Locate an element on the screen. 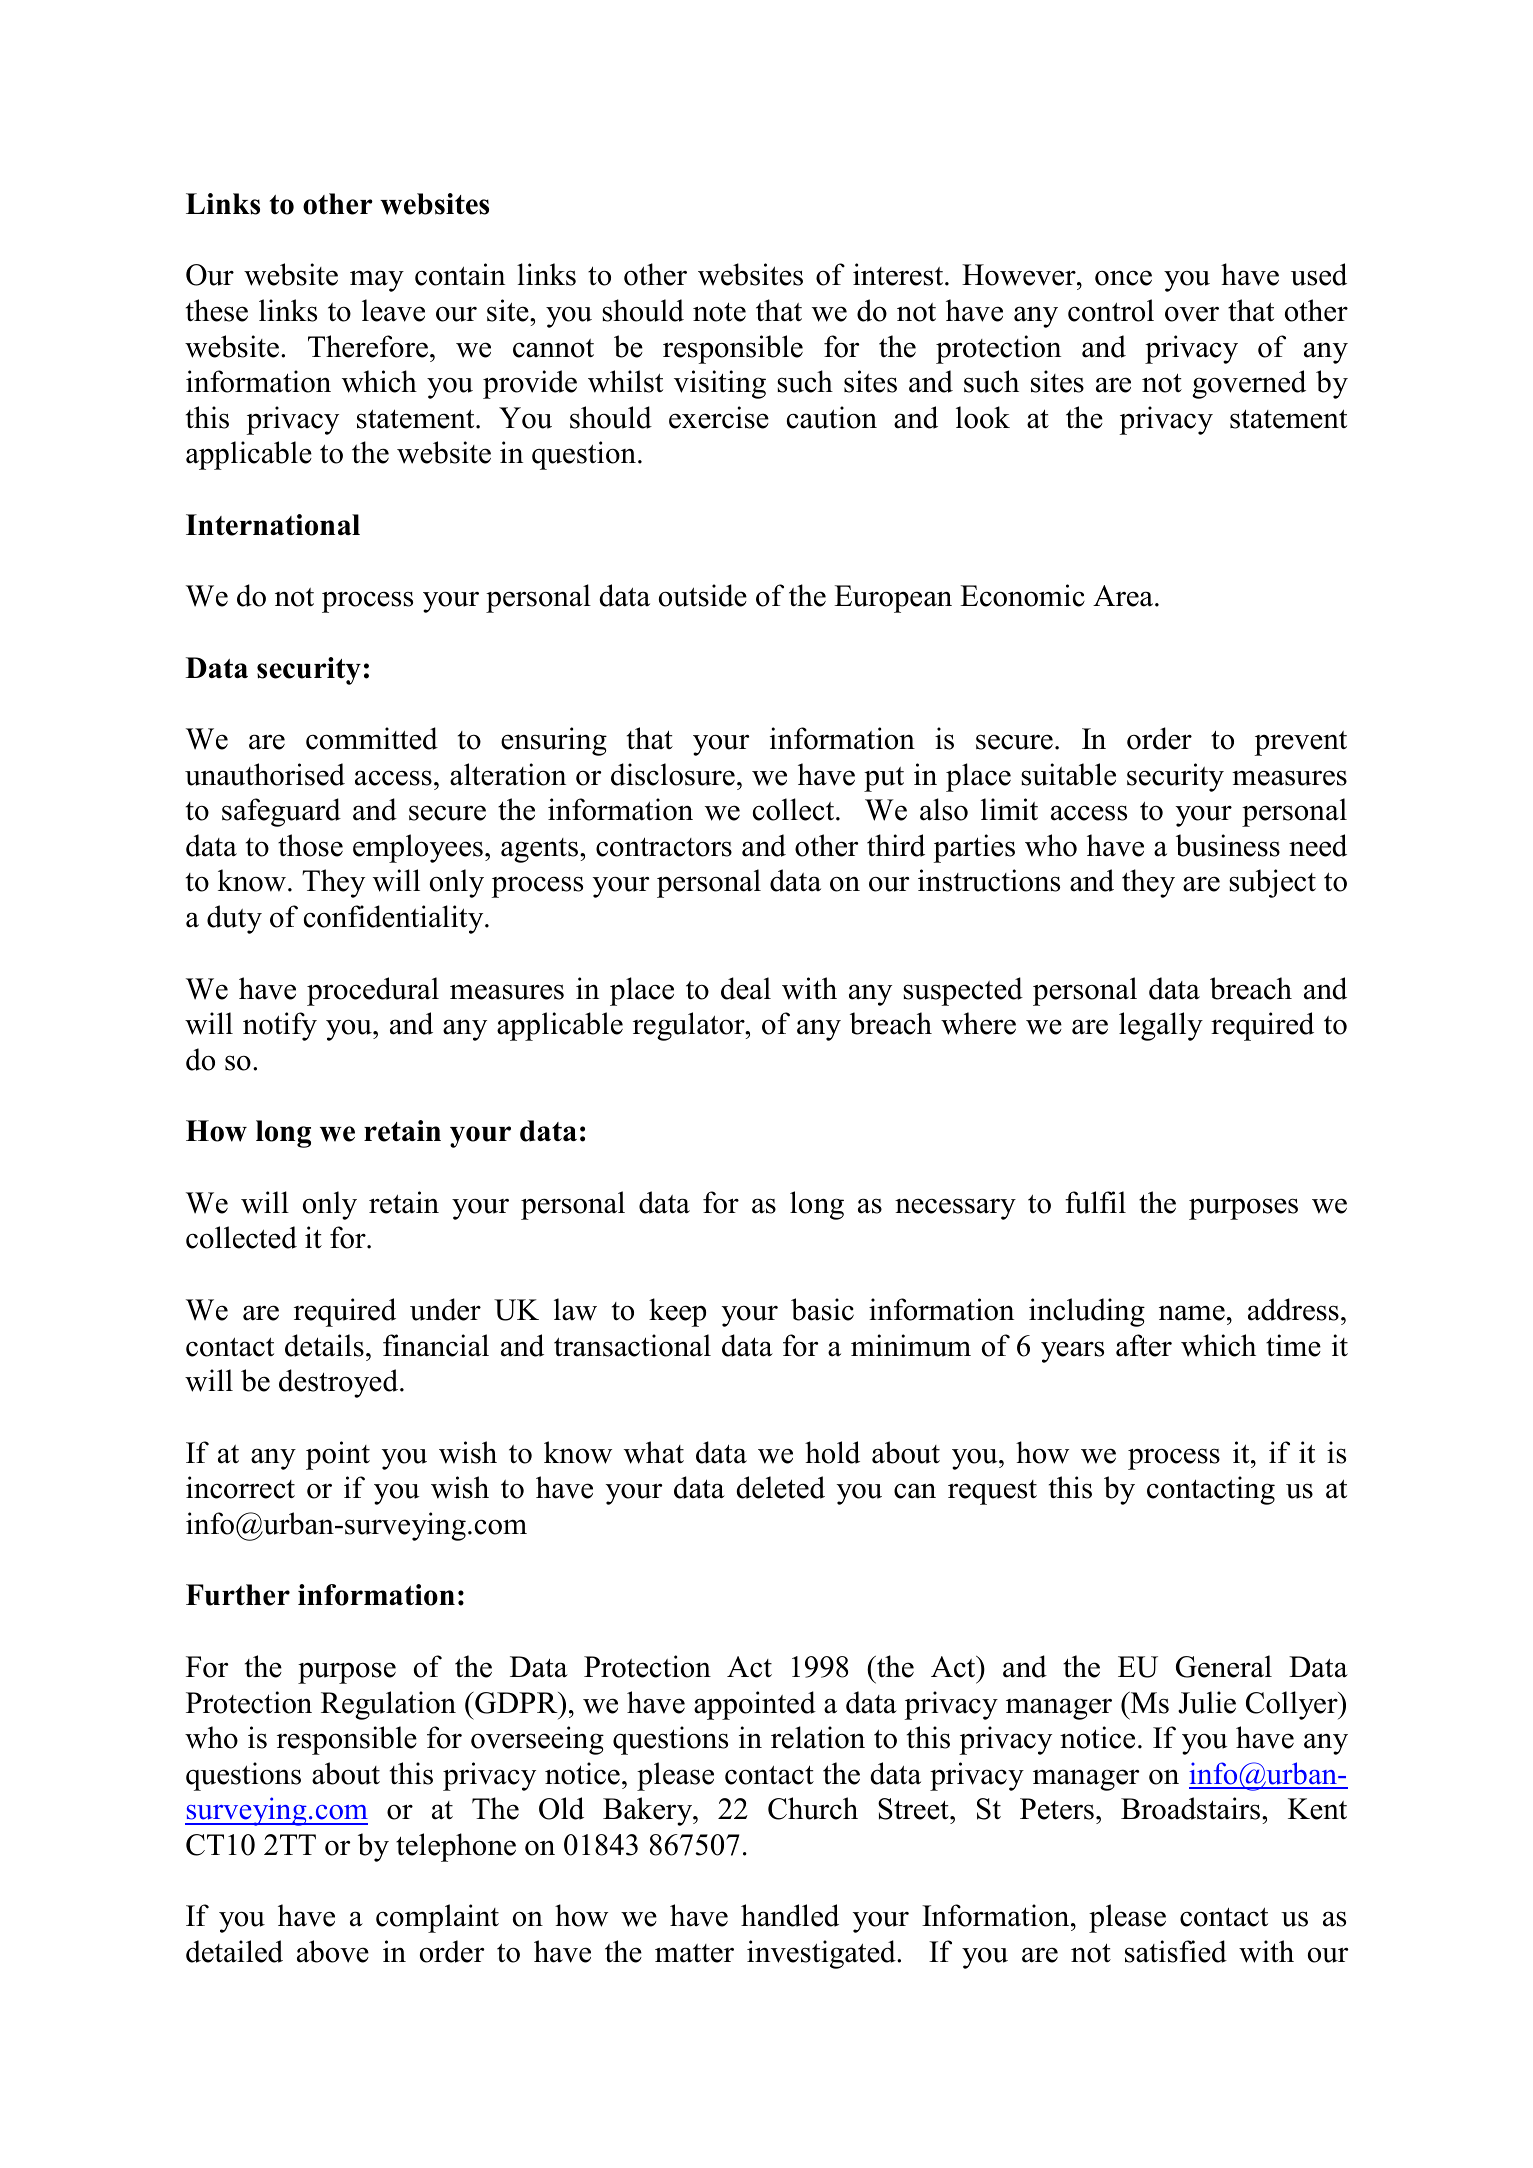  notify is located at coordinates (280, 1026).
